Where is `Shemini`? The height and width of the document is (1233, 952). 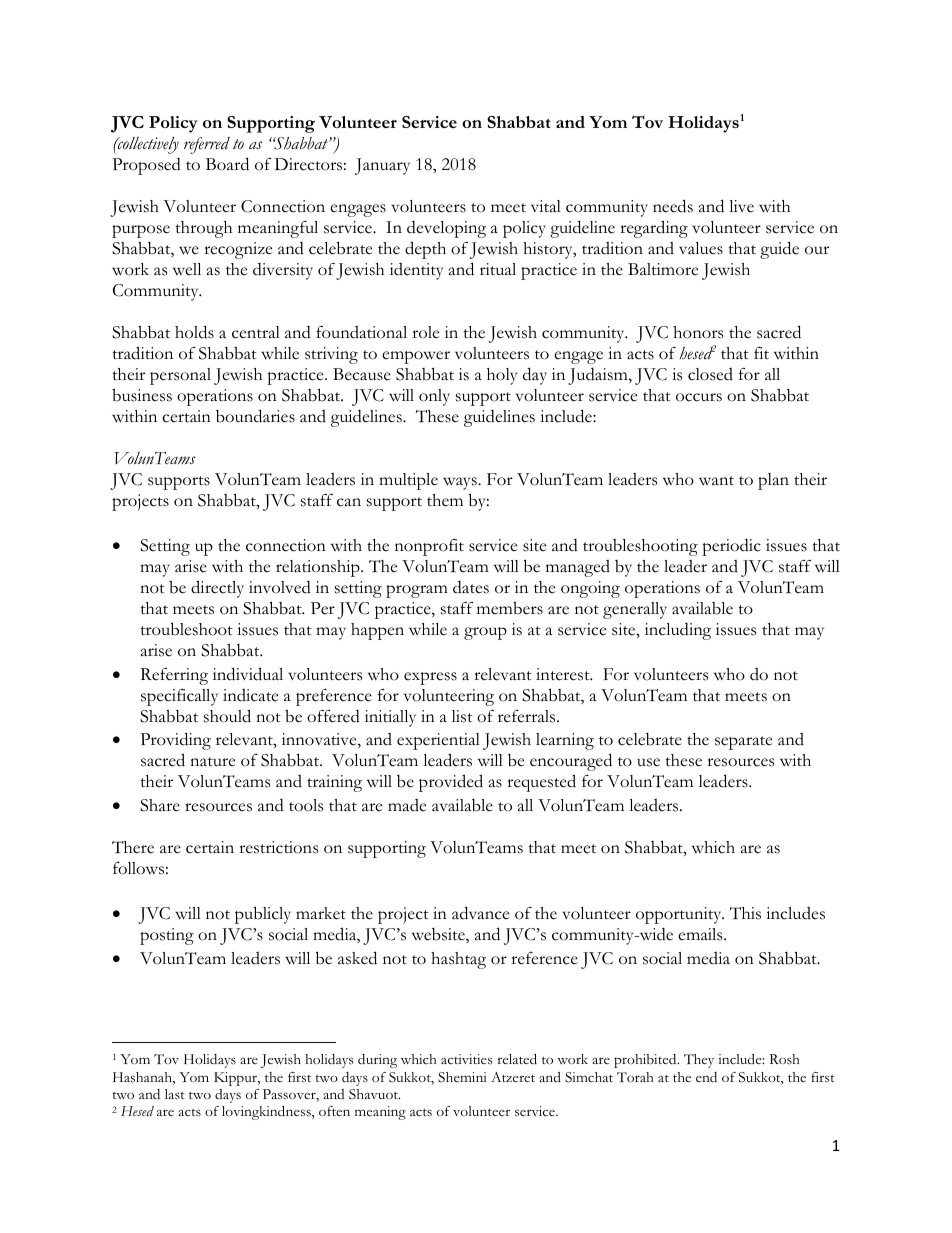
Shemini is located at coordinates (462, 1077).
